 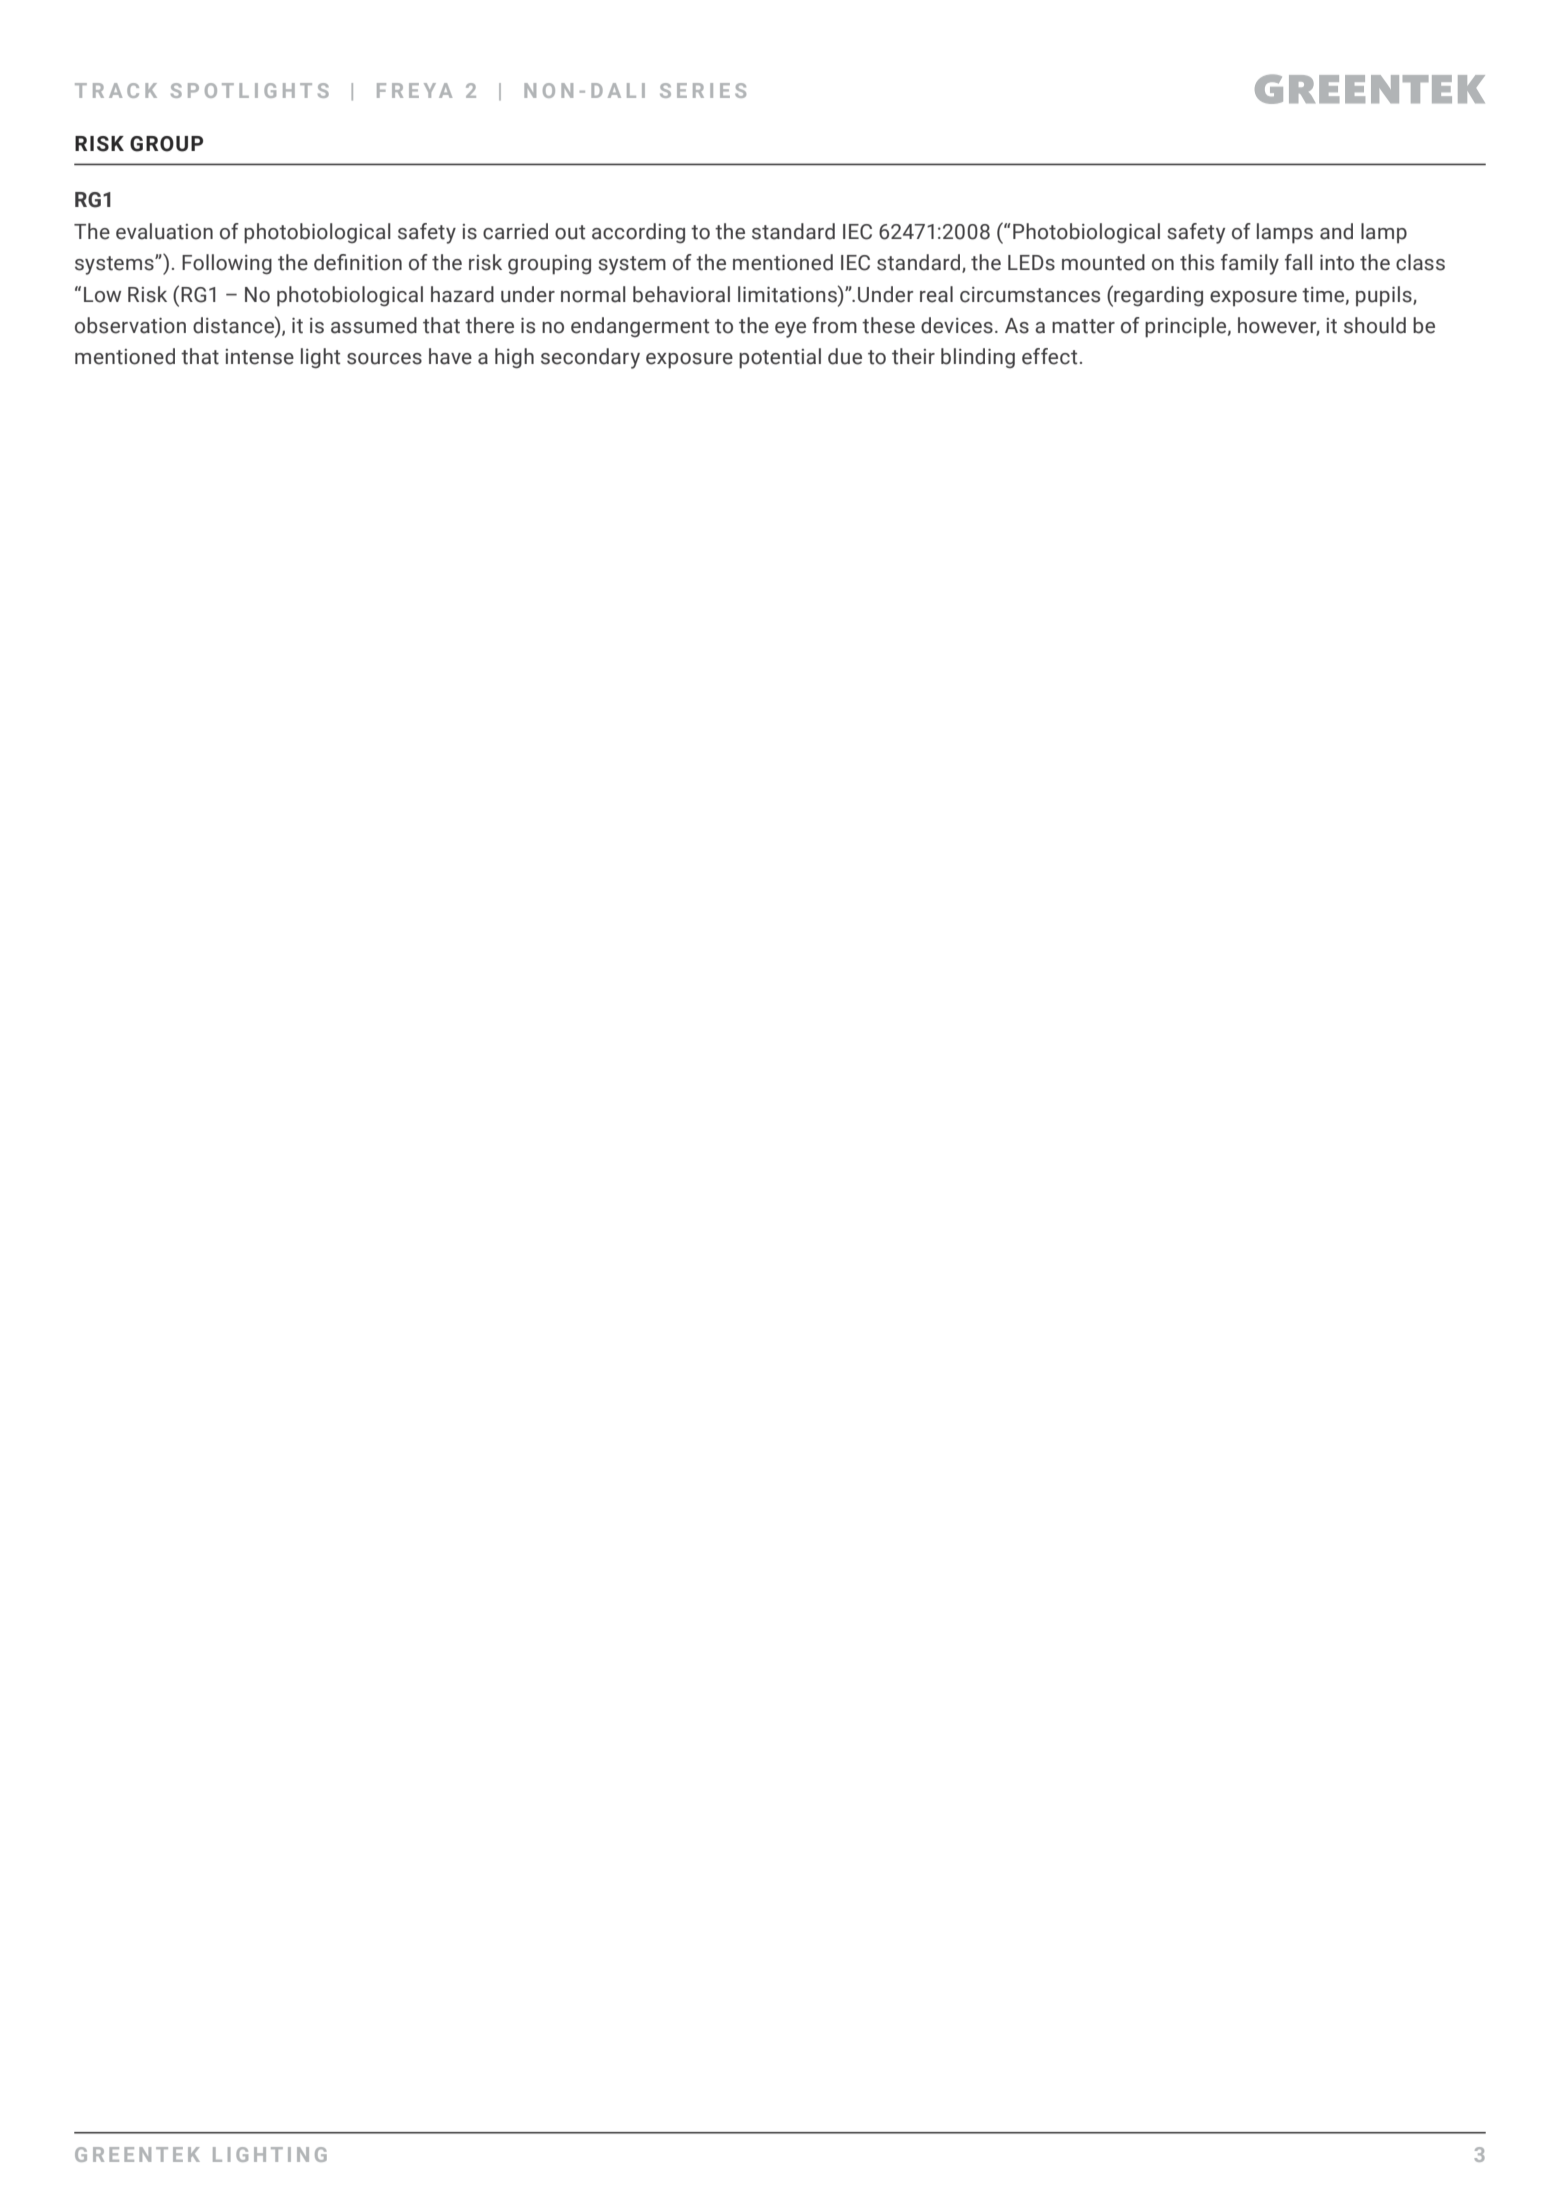 I want to click on behavioral, so click(x=681, y=294).
